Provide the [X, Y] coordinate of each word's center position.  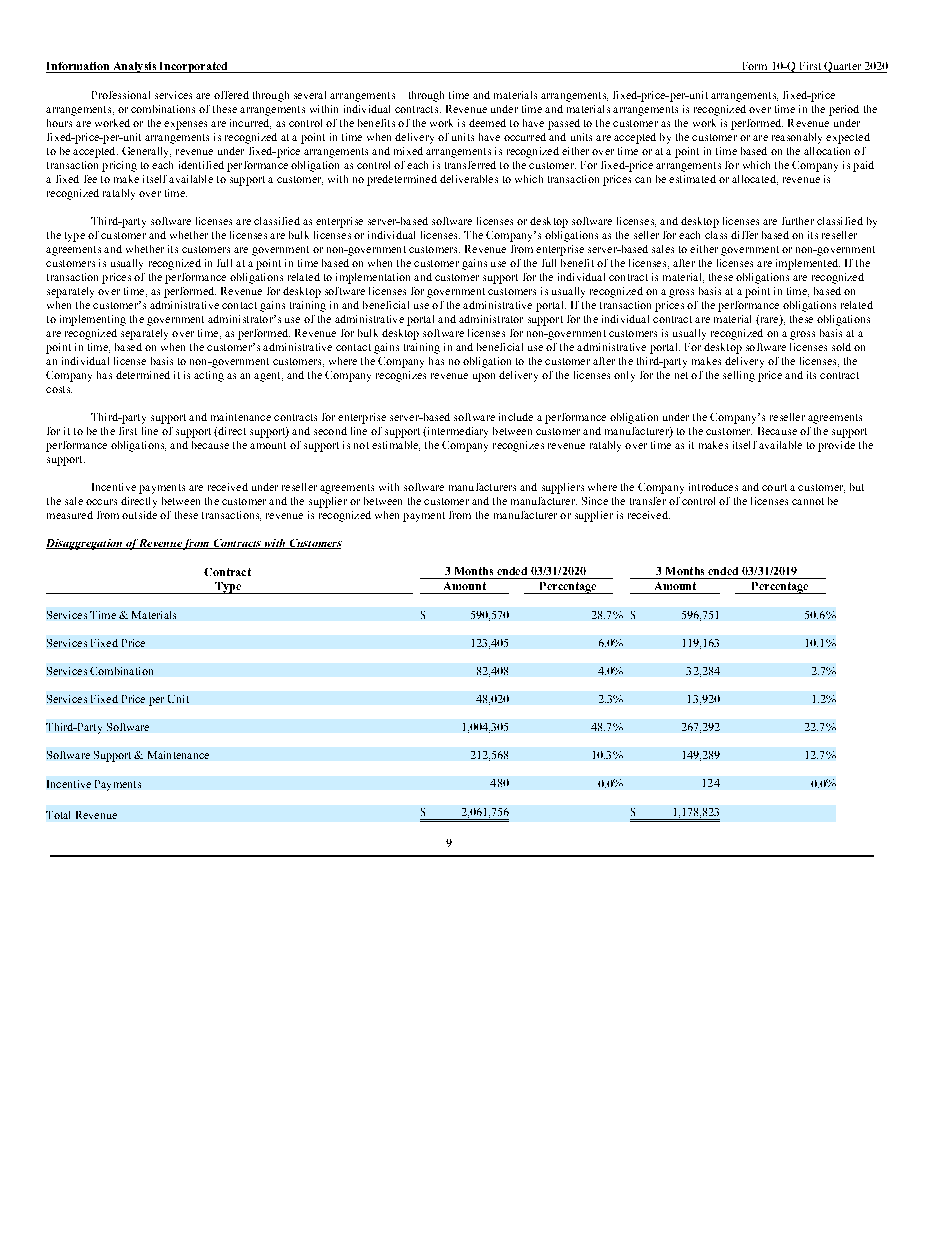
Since [595, 501]
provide [836, 446]
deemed [487, 123]
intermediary [456, 432]
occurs [101, 502]
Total [58, 815]
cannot [808, 501]
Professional [121, 95]
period [844, 110]
